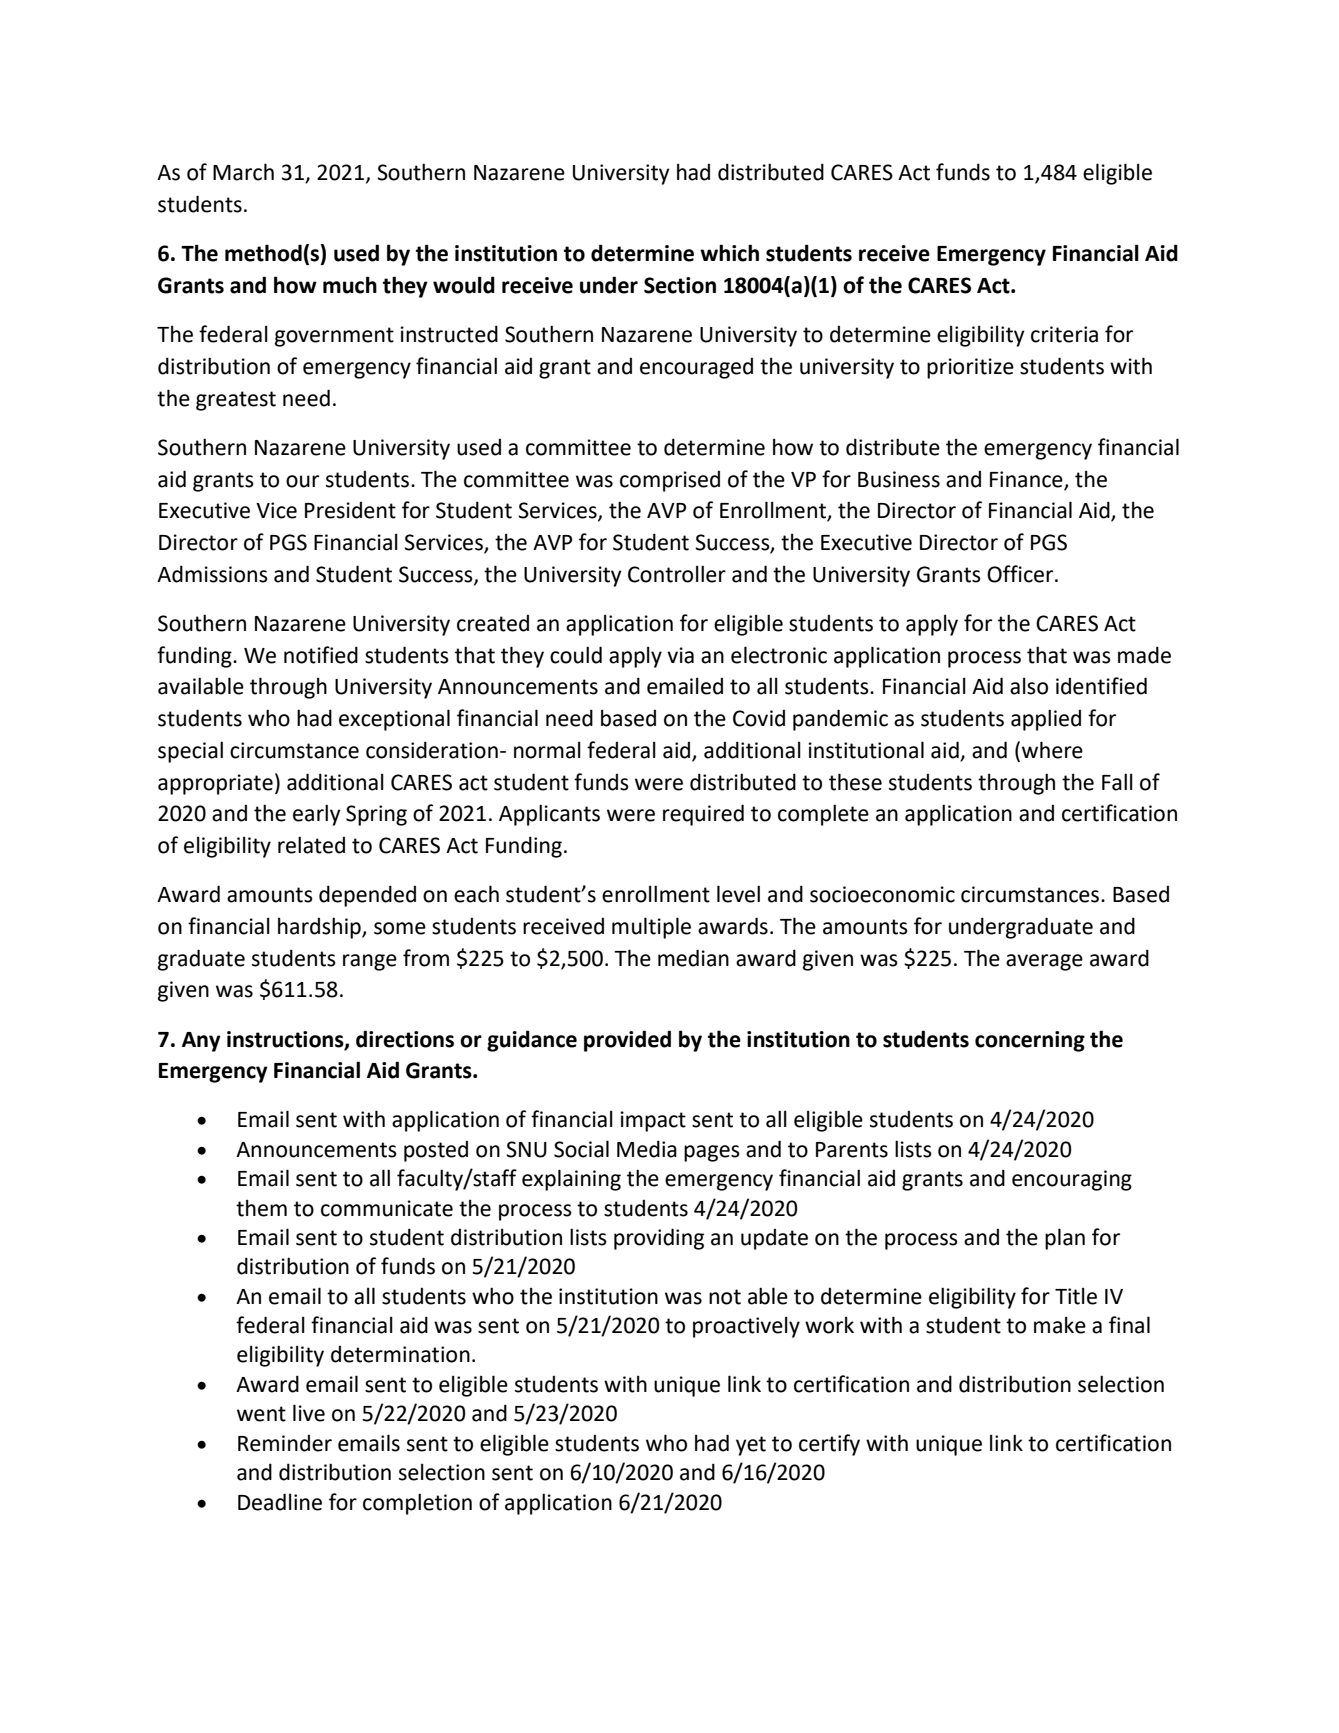 The image size is (1339, 1733). What do you see at coordinates (670, 481) in the screenshot?
I see `comprised` at bounding box center [670, 481].
